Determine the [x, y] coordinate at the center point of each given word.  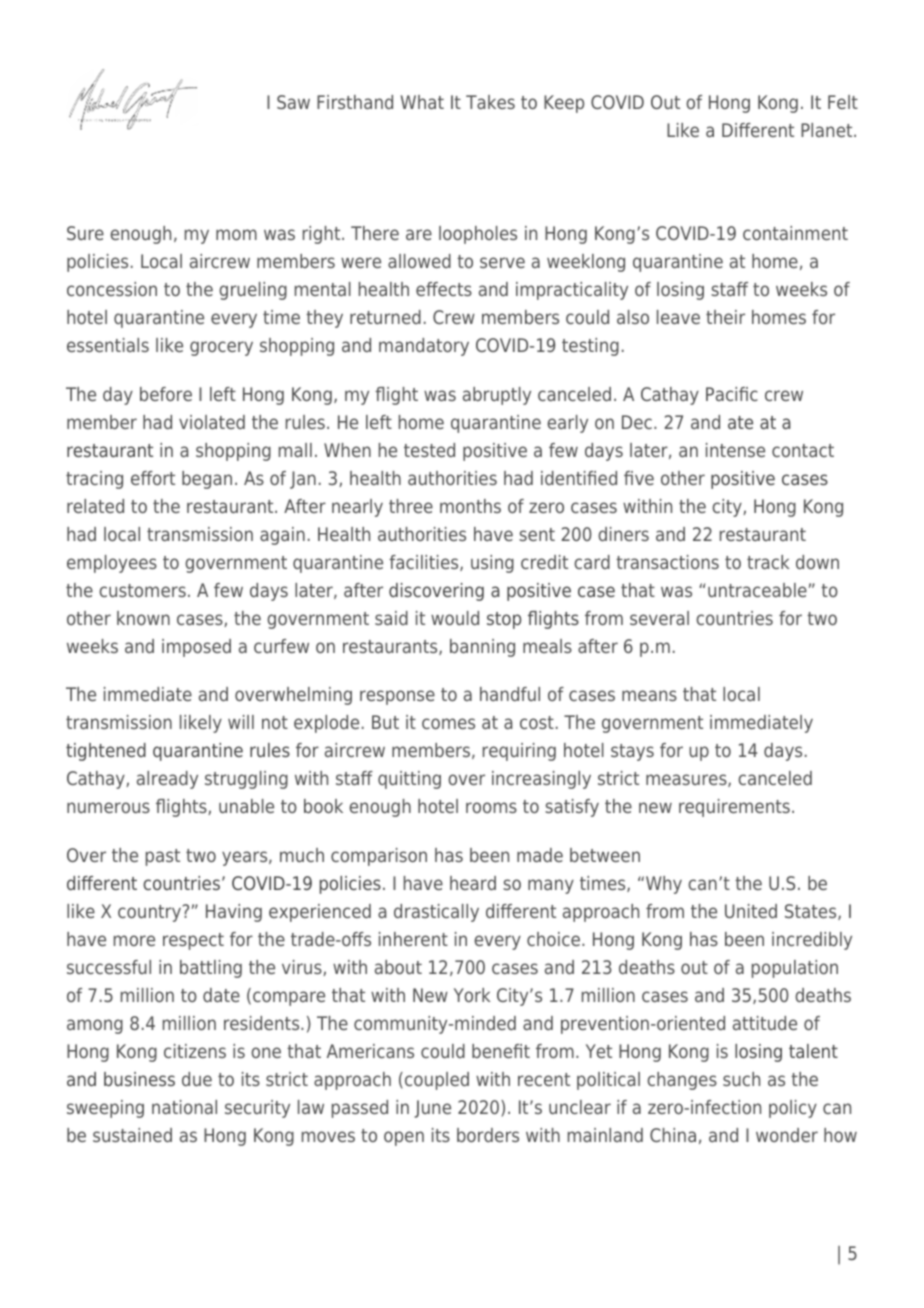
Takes [490, 102]
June [432, 1109]
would [455, 618]
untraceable [757, 590]
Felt [843, 102]
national [184, 1107]
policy [793, 1109]
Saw [293, 102]
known [143, 618]
